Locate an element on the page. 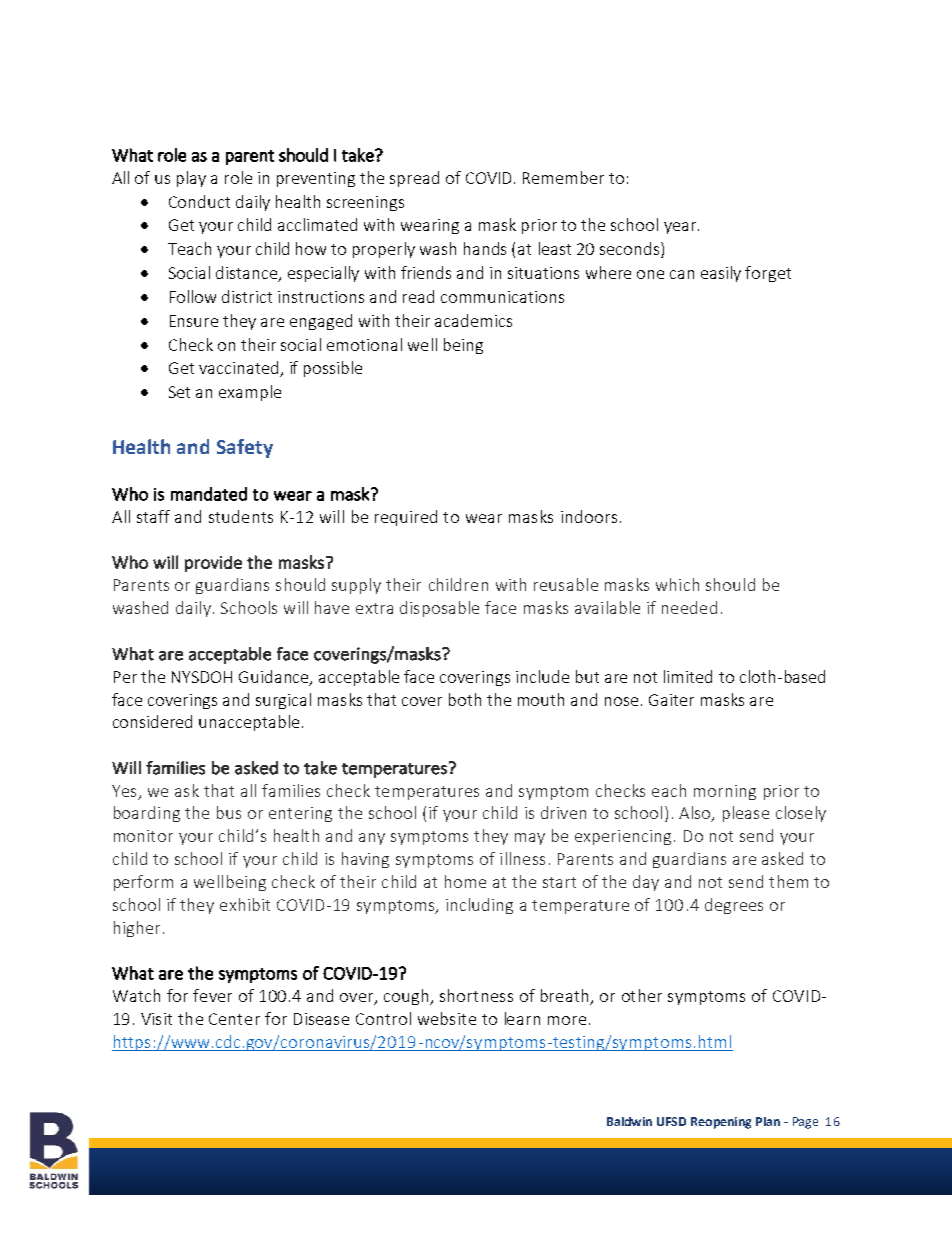  Conduct is located at coordinates (199, 201).
